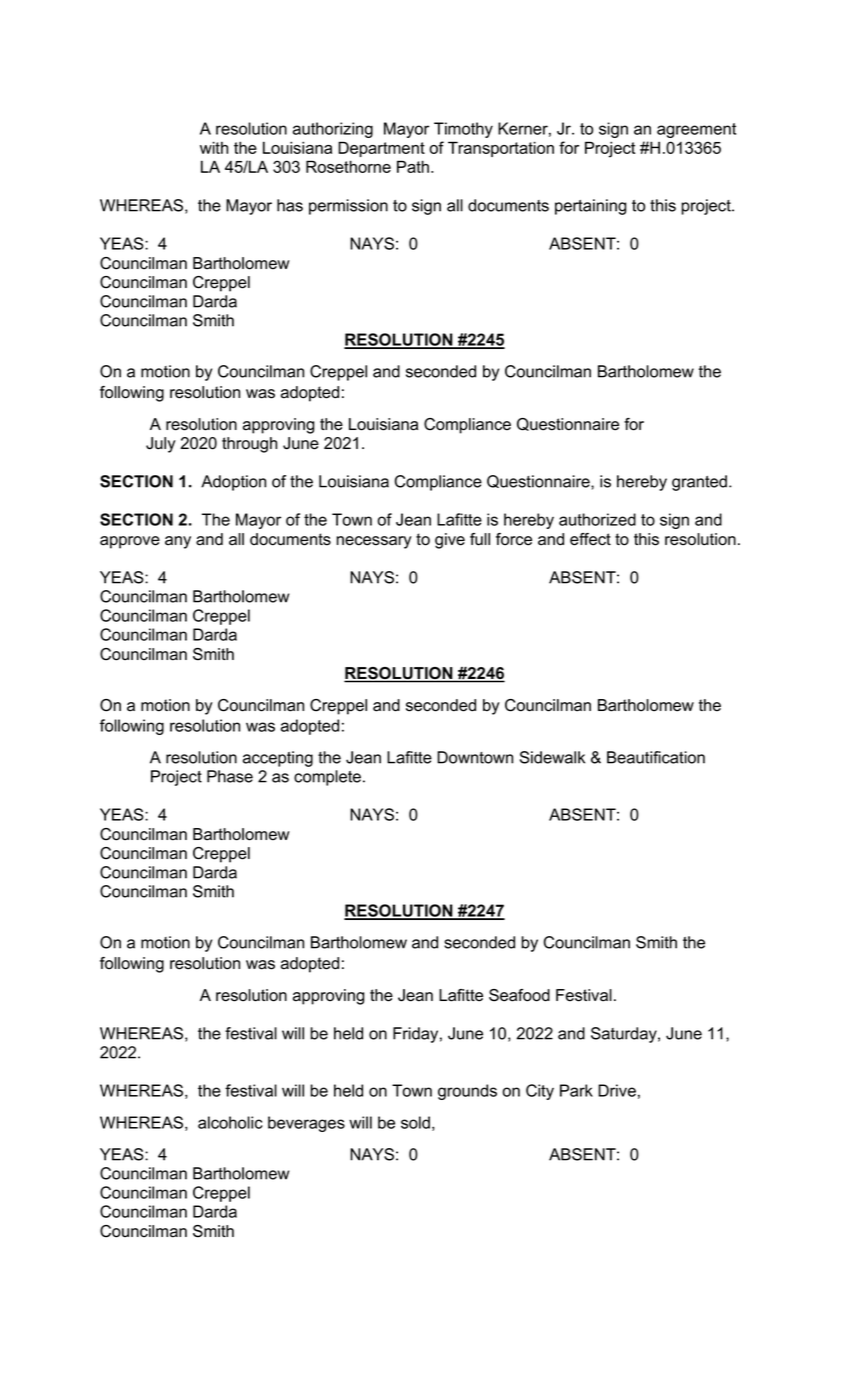  Describe the element at coordinates (591, 207) in the screenshot. I see `pertaining` at that location.
